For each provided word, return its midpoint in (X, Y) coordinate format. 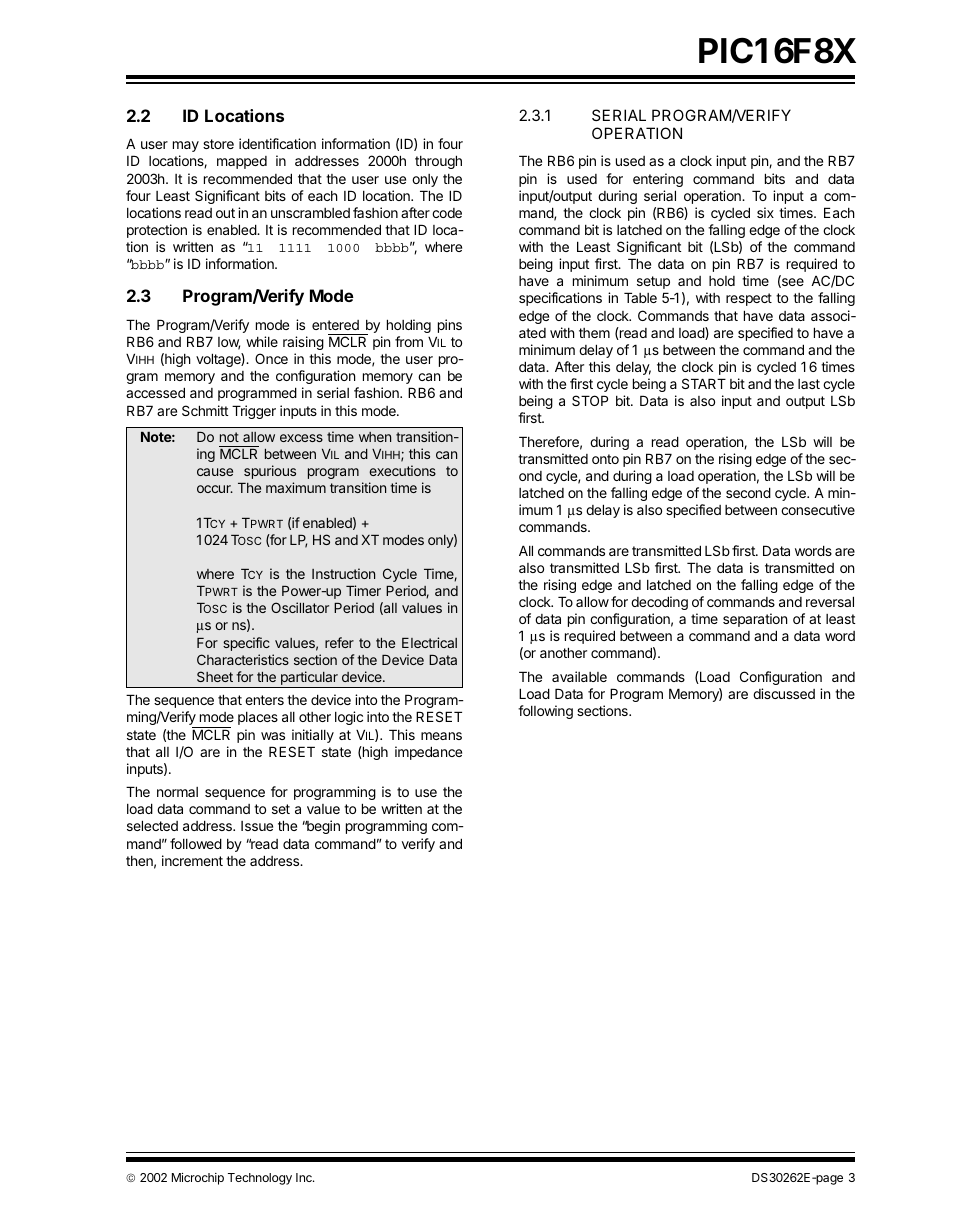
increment (192, 860)
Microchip (198, 1179)
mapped (242, 162)
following (545, 712)
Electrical (429, 642)
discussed (784, 693)
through (438, 162)
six (765, 212)
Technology (260, 1179)
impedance (428, 753)
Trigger (254, 412)
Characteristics (243, 659)
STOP (590, 400)
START (704, 383)
